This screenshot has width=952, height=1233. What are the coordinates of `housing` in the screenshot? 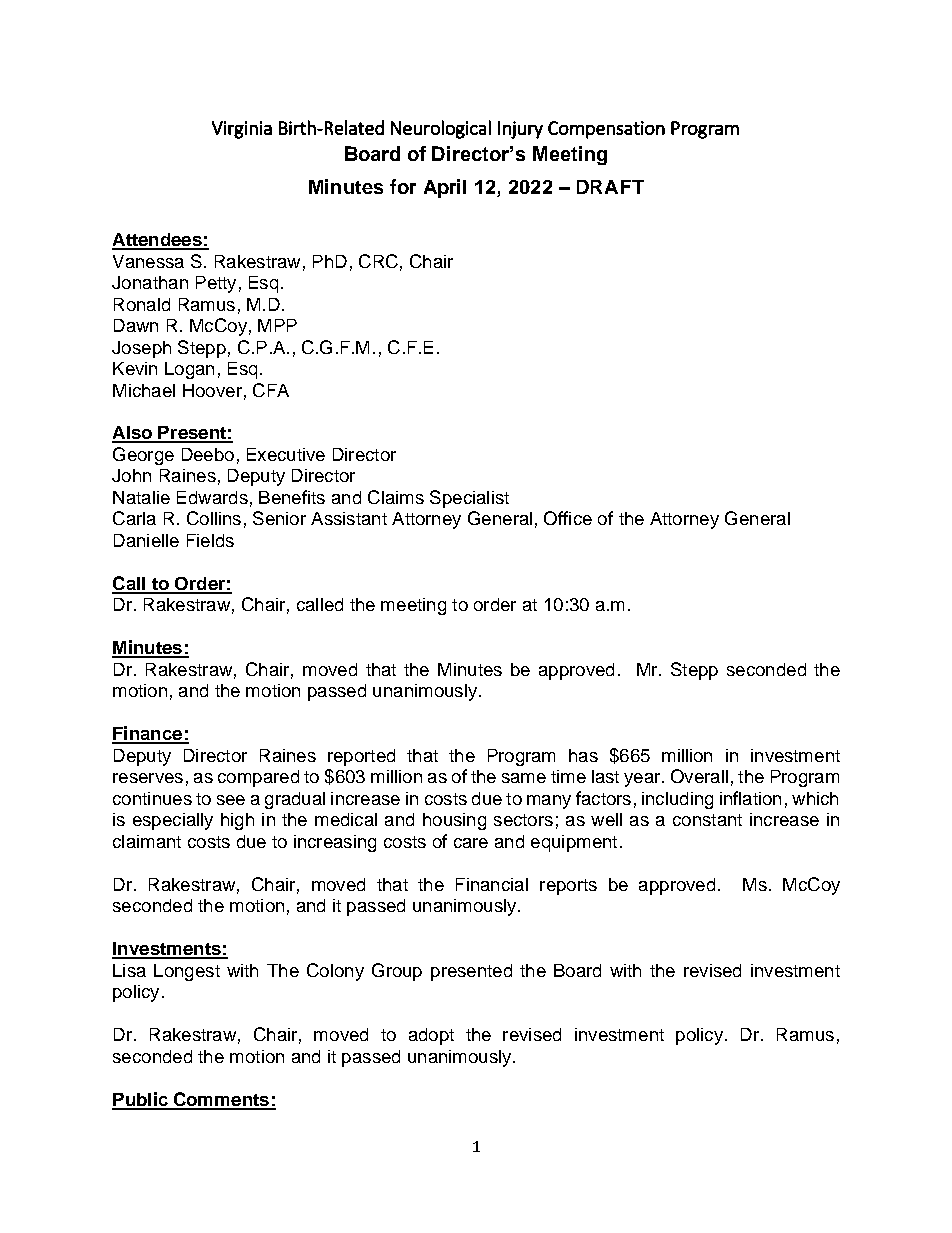 It's located at (454, 821).
